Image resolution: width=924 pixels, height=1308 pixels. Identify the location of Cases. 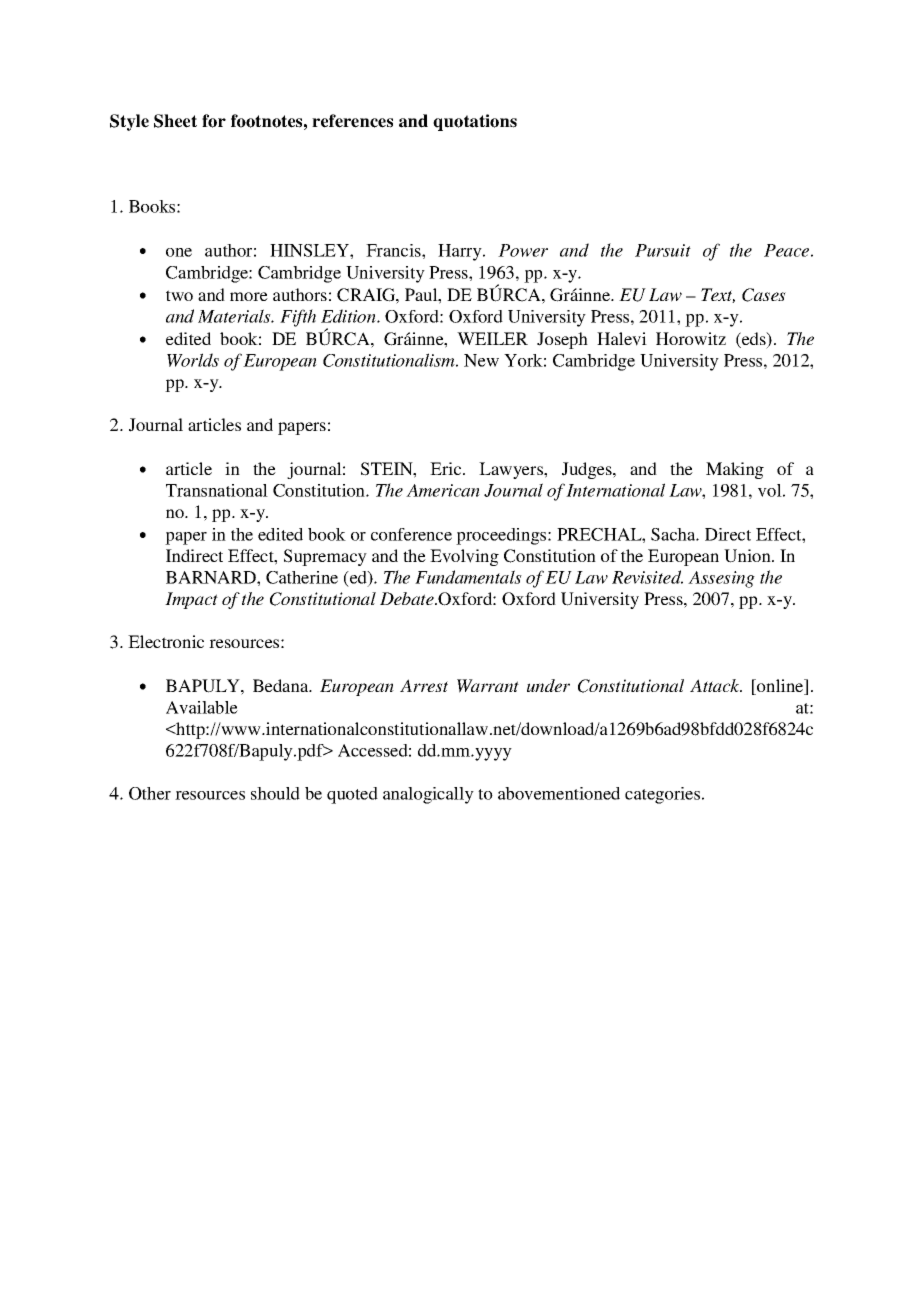
(764, 295).
